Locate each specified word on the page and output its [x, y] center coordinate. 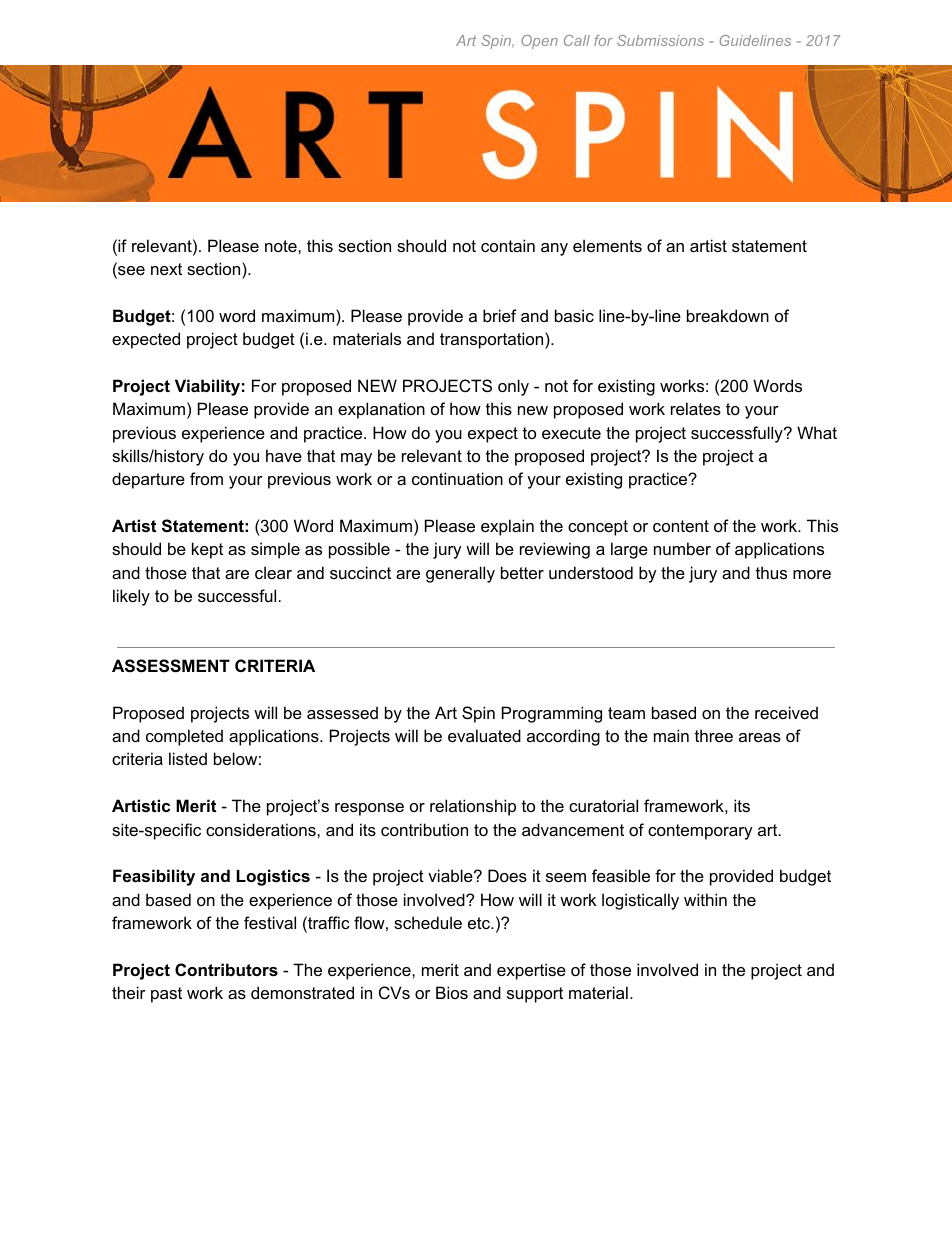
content [681, 526]
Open [539, 42]
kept [207, 550]
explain [507, 527]
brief [500, 315]
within [705, 899]
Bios [452, 992]
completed [184, 737]
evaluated [484, 735]
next [166, 269]
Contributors [226, 969]
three [714, 735]
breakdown [728, 315]
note [282, 246]
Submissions [660, 40]
